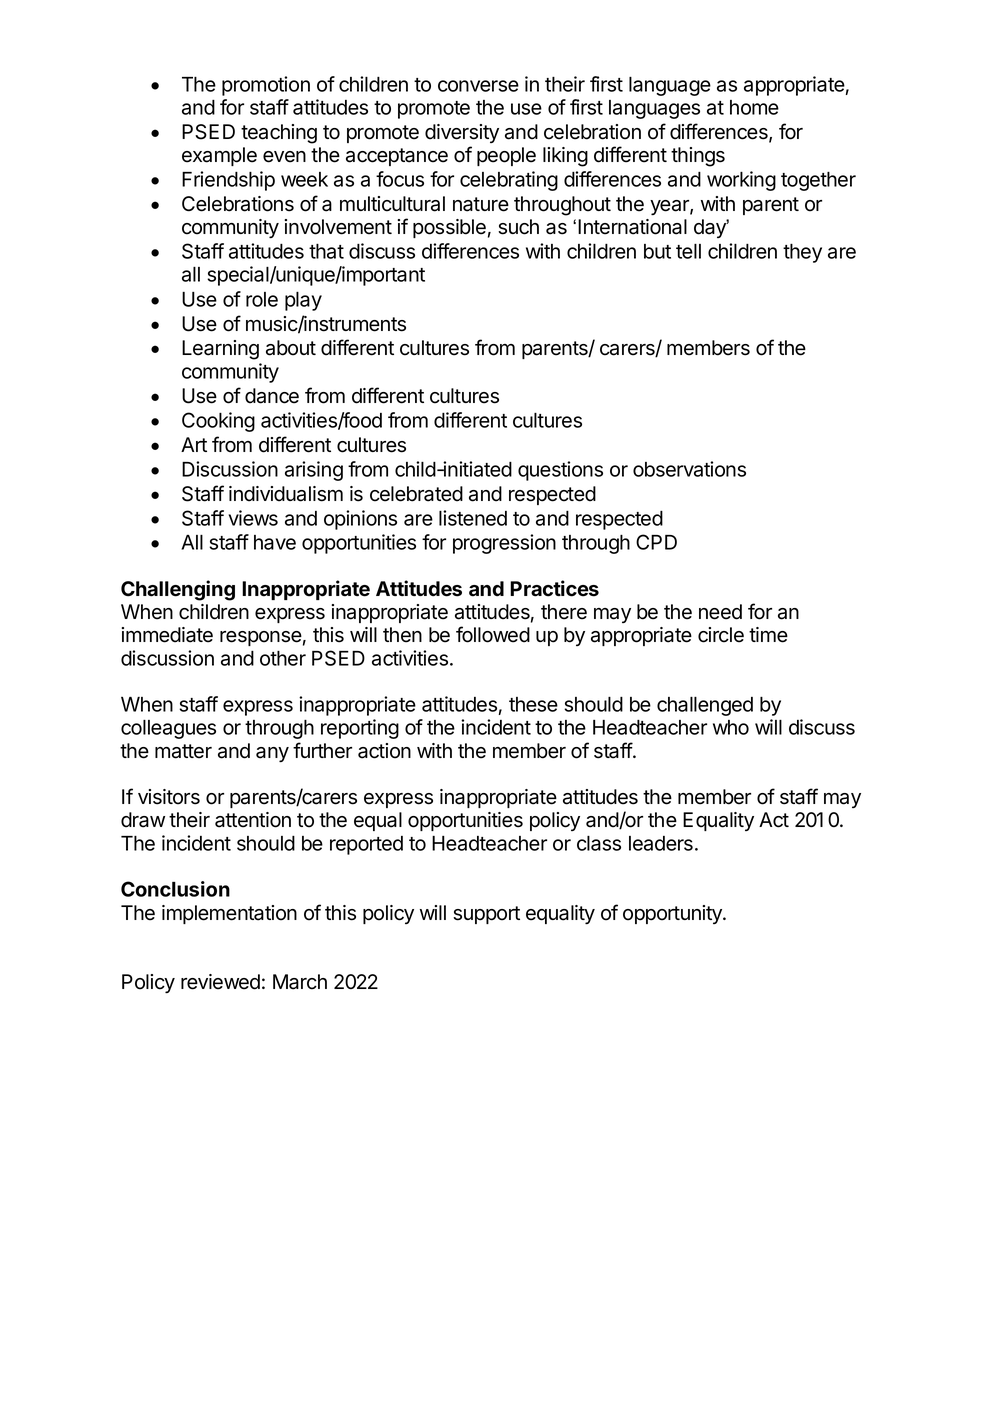 Image resolution: width=998 pixels, height=1411 pixels. What do you see at coordinates (183, 751) in the page?
I see `matter` at bounding box center [183, 751].
